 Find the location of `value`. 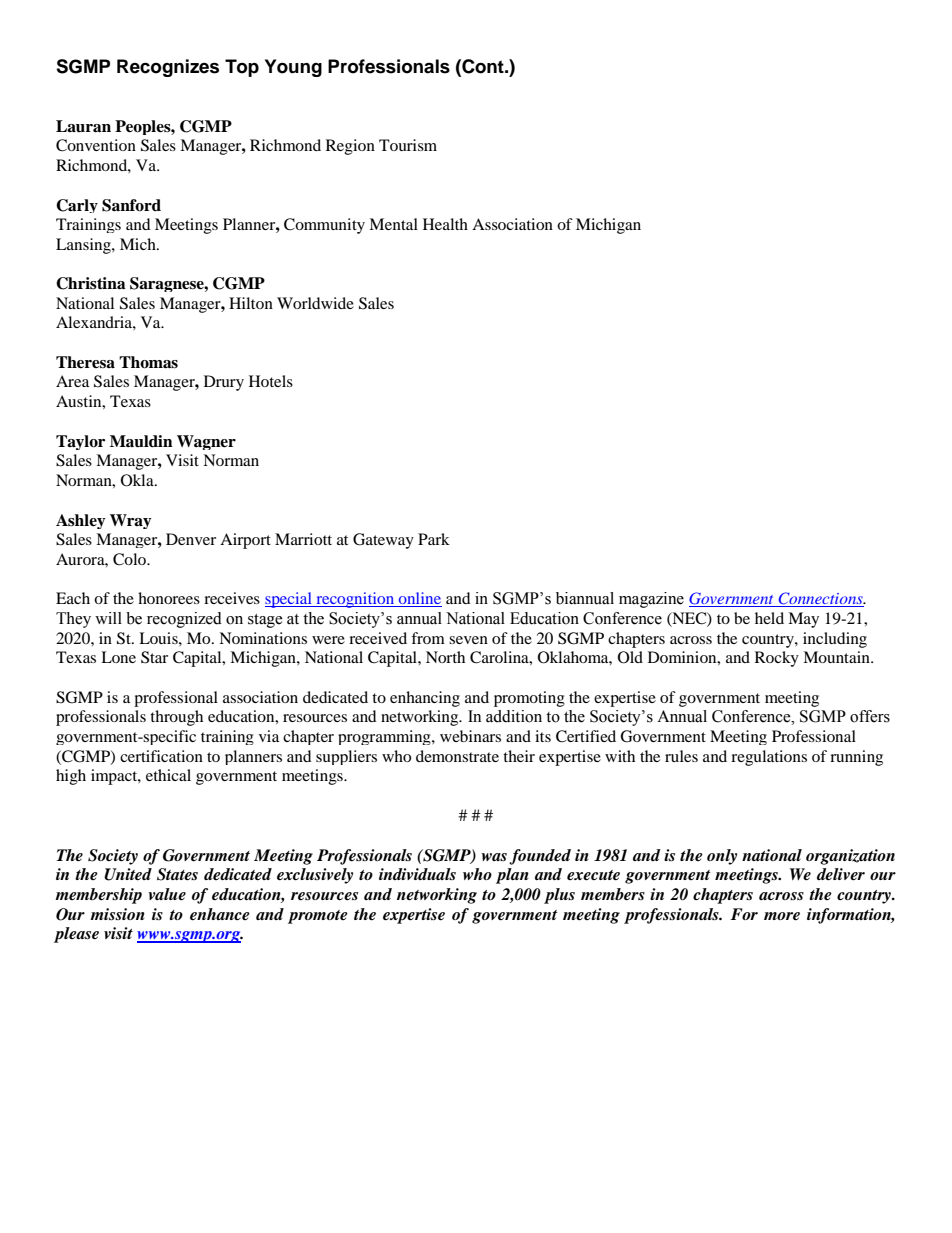

value is located at coordinates (167, 894).
